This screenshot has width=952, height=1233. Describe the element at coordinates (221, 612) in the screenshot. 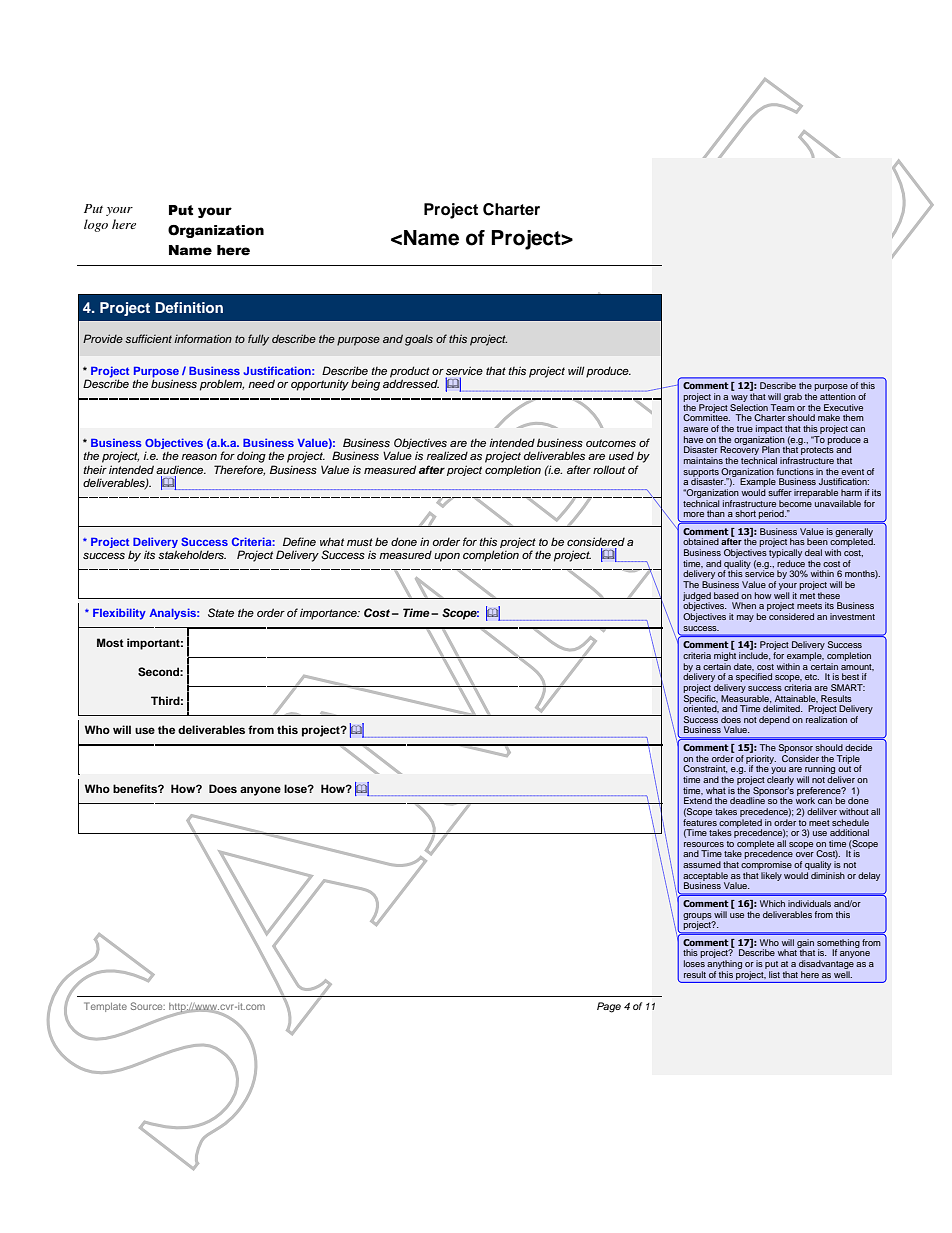

I see `State` at that location.
